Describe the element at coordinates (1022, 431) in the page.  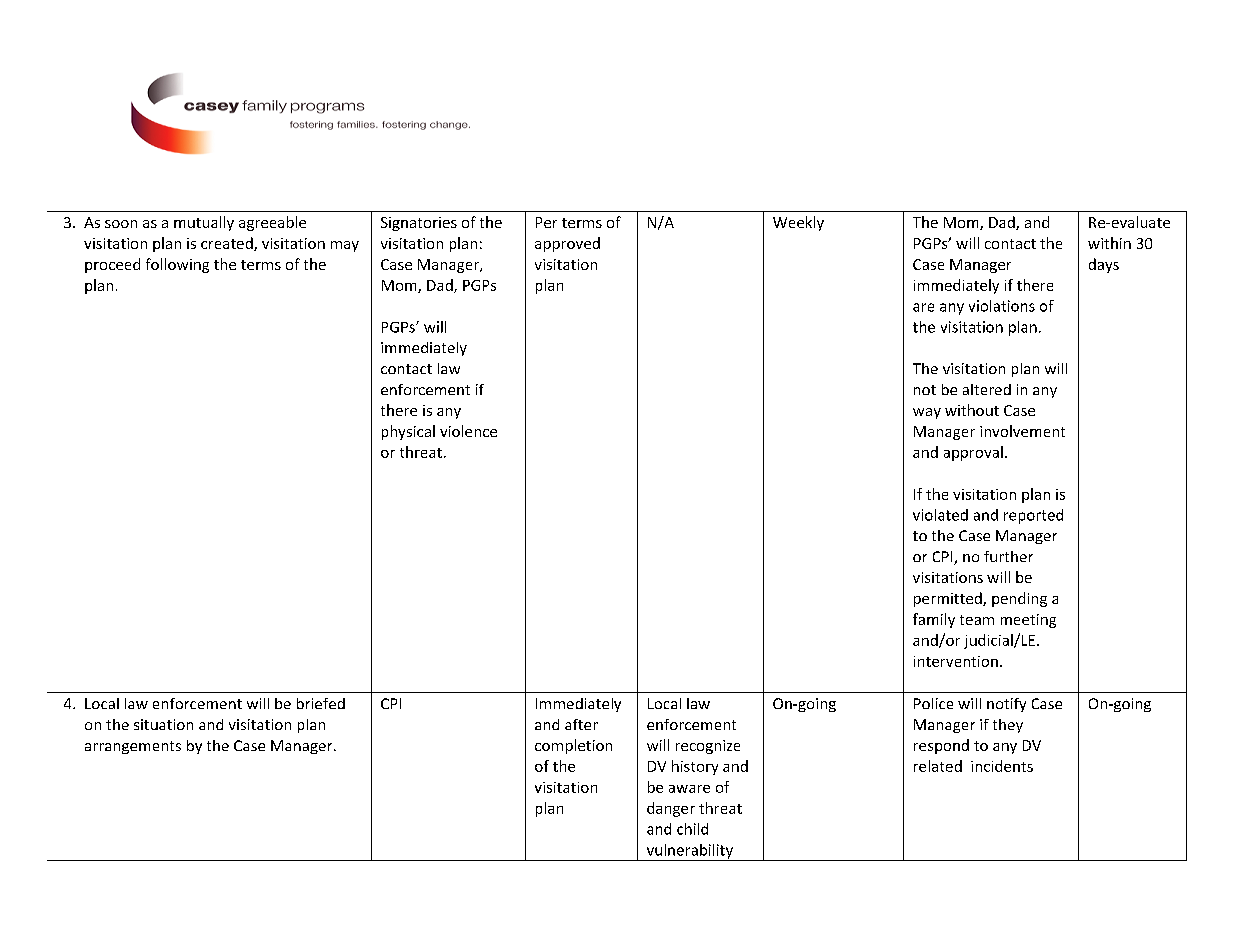
I see `involvement` at that location.
